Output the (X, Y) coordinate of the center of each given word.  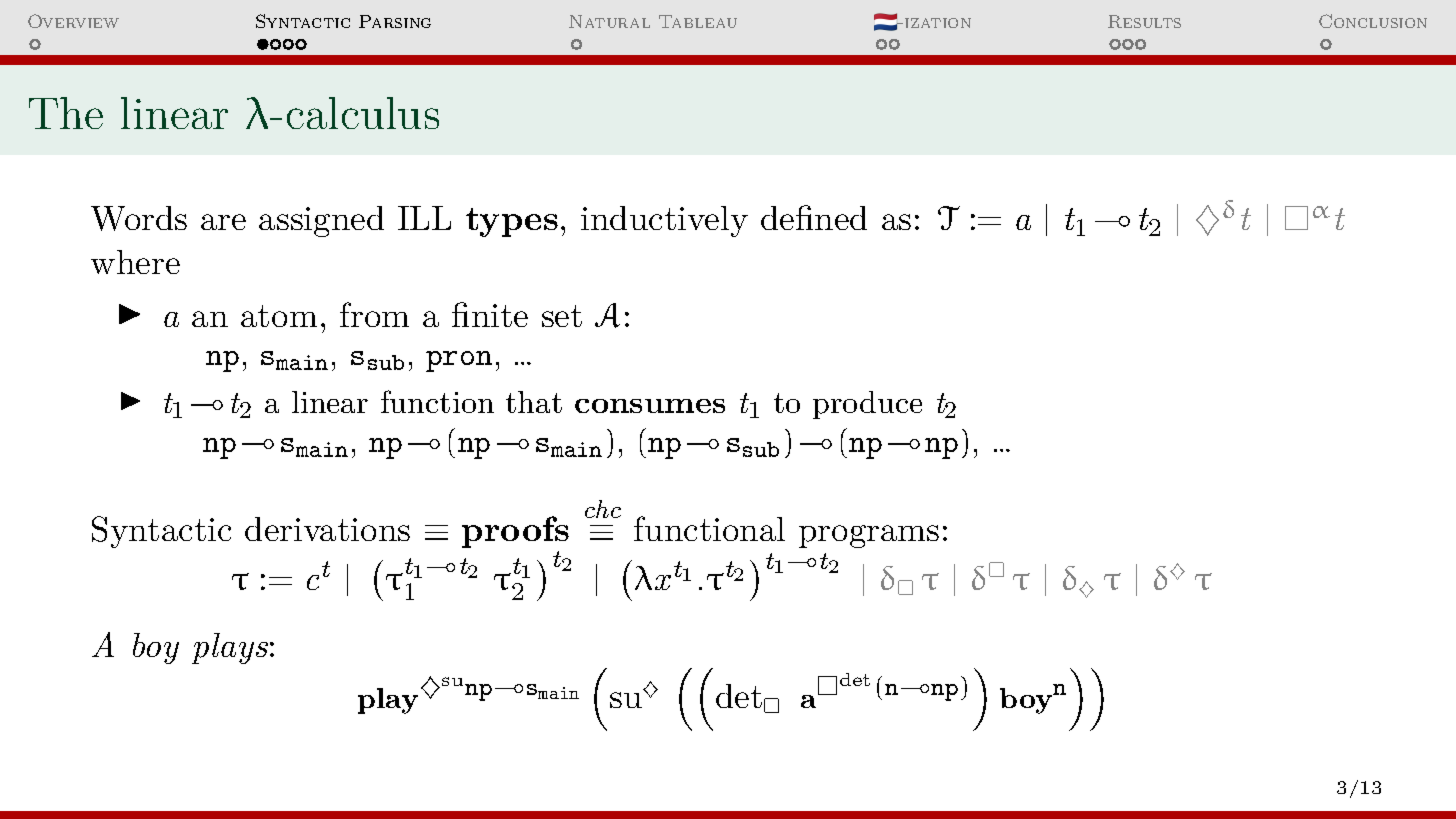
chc (603, 509)
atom (279, 316)
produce (867, 405)
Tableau (698, 21)
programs (869, 536)
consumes (650, 406)
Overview (73, 21)
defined (814, 217)
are (223, 222)
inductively (664, 221)
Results (1144, 21)
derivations (327, 529)
